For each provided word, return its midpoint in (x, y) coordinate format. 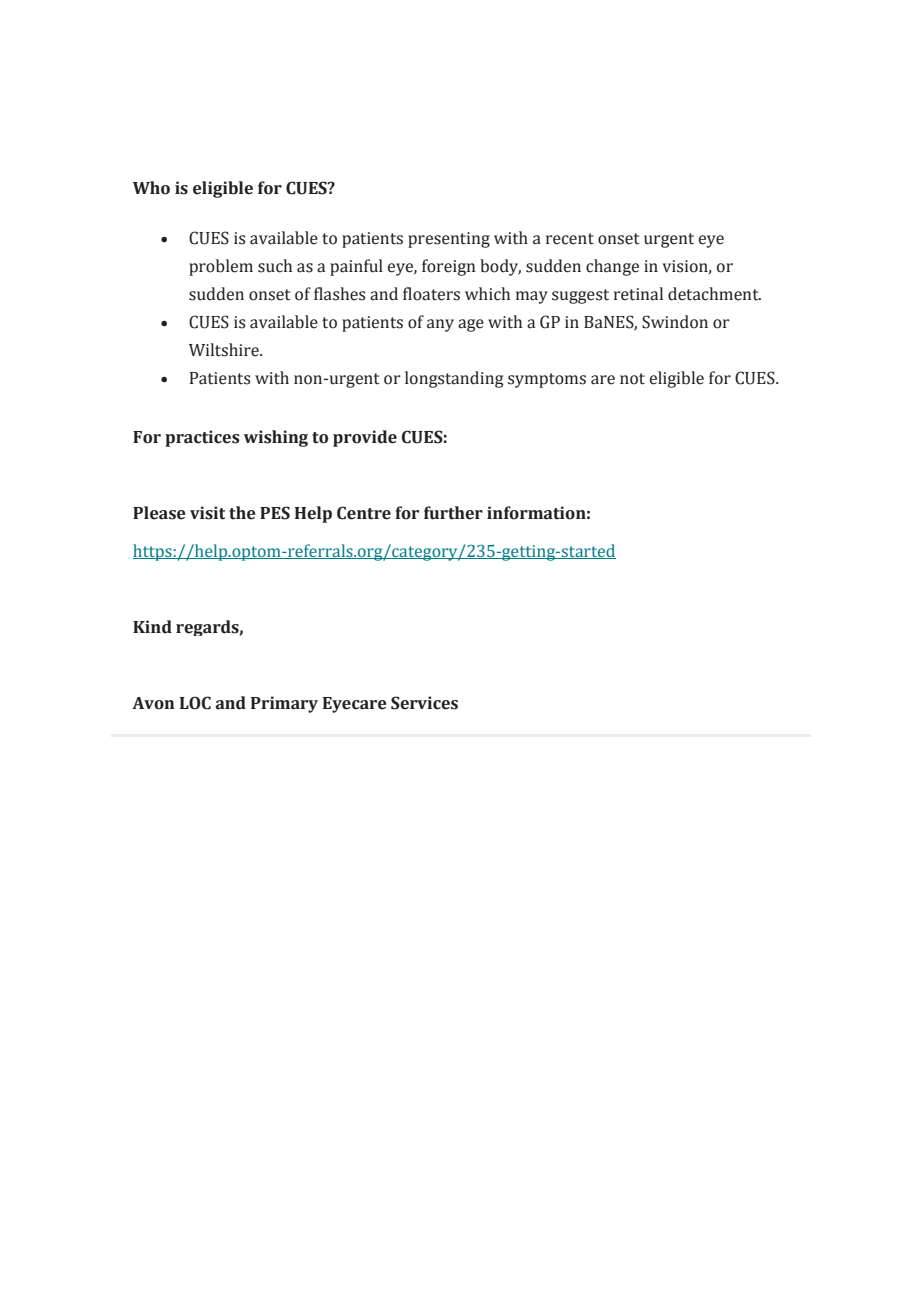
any (440, 325)
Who (151, 188)
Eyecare (355, 705)
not (632, 379)
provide (365, 438)
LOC (195, 703)
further (453, 513)
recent (570, 239)
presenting (449, 240)
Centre (364, 513)
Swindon (675, 322)
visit (207, 513)
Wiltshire (225, 350)
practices (202, 438)
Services (424, 703)
